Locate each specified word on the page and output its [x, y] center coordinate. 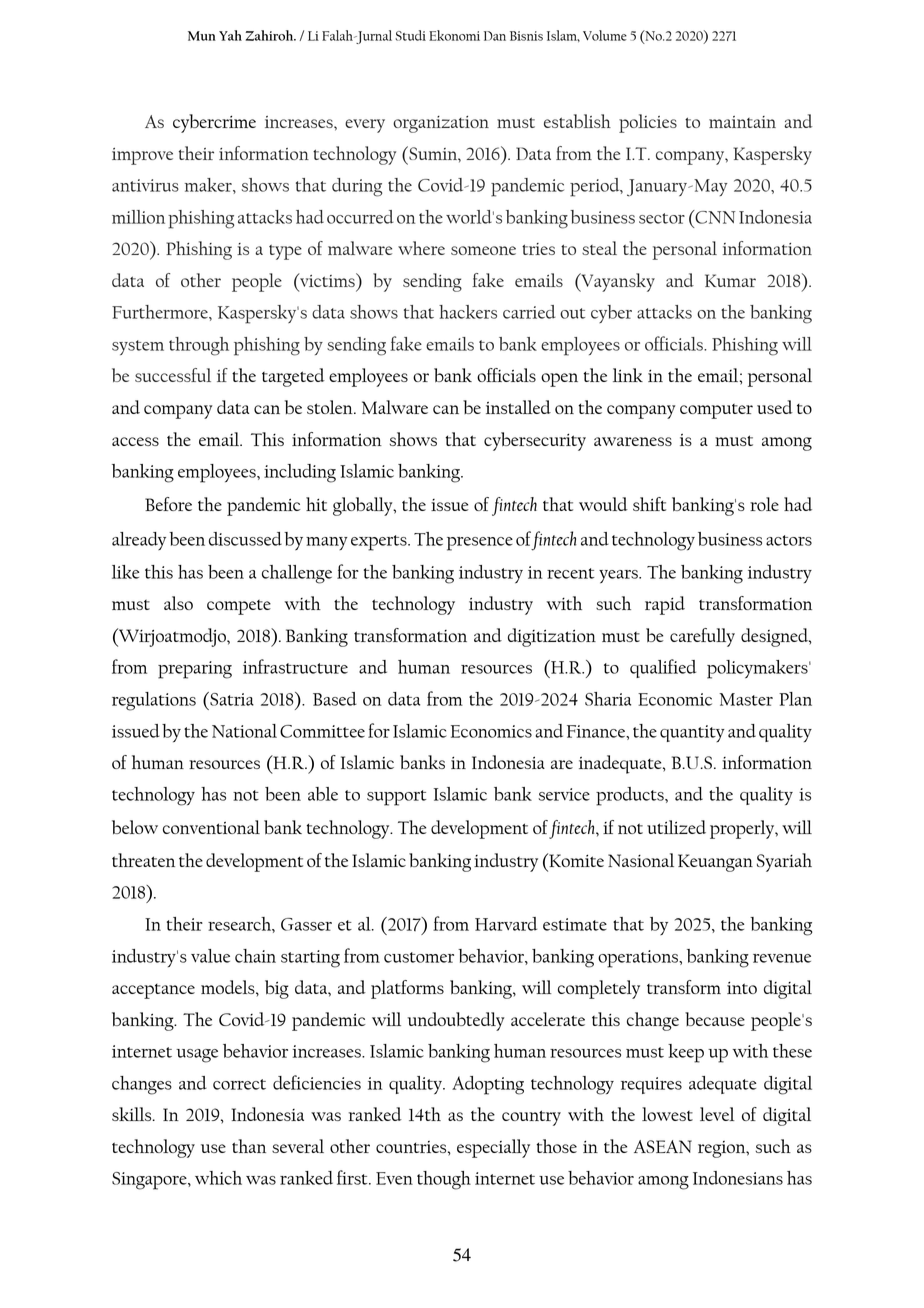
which [218, 1178]
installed [518, 407]
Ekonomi [454, 35]
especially [493, 1148]
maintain [742, 122]
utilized [676, 827]
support [396, 798]
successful [173, 375]
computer [716, 411]
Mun [202, 36]
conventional [211, 827]
